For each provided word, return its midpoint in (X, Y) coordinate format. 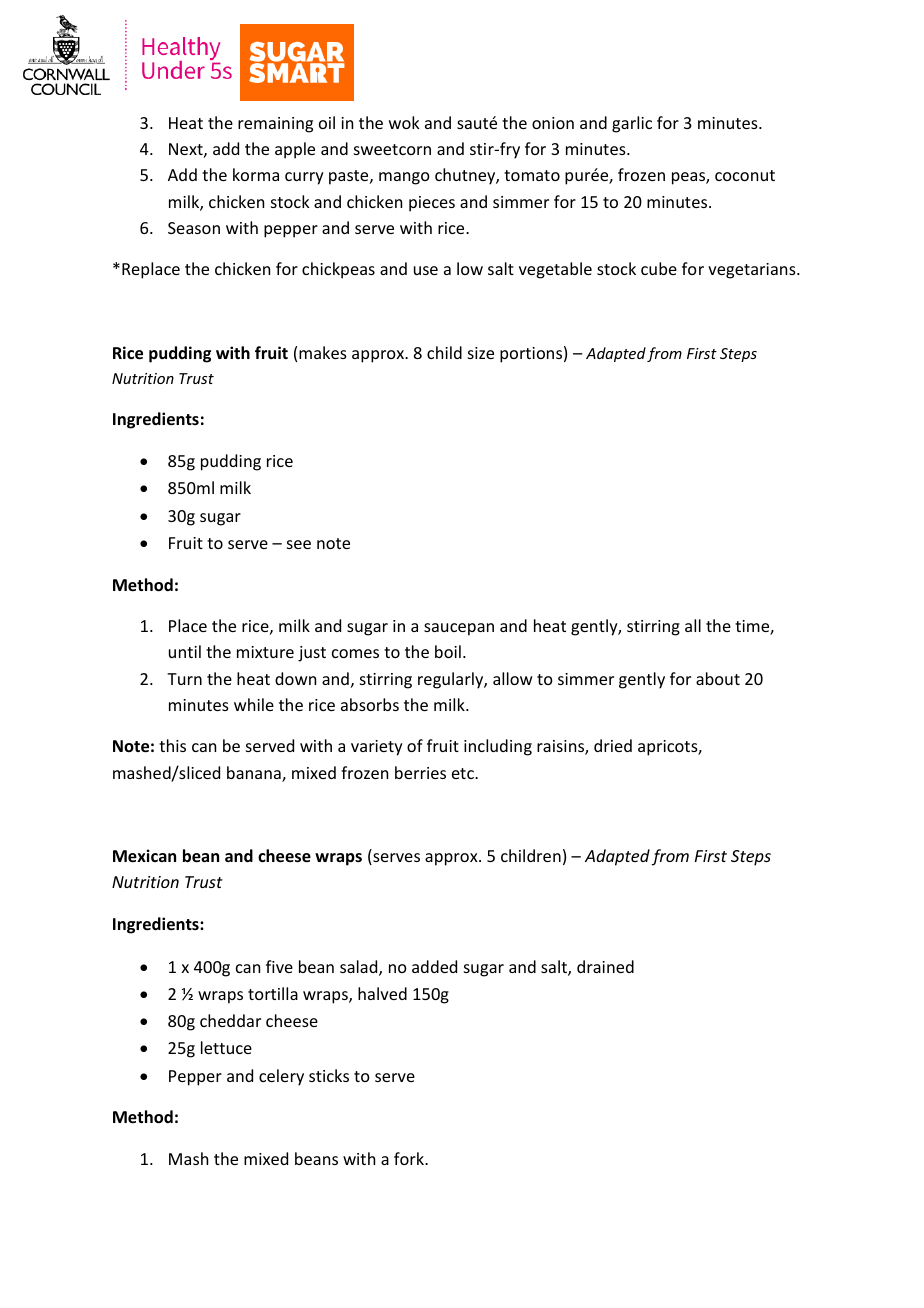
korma (256, 174)
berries (420, 772)
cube (659, 268)
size (481, 353)
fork (410, 1158)
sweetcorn (392, 149)
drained (605, 966)
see (299, 544)
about (718, 678)
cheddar (230, 1020)
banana (255, 774)
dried (613, 745)
